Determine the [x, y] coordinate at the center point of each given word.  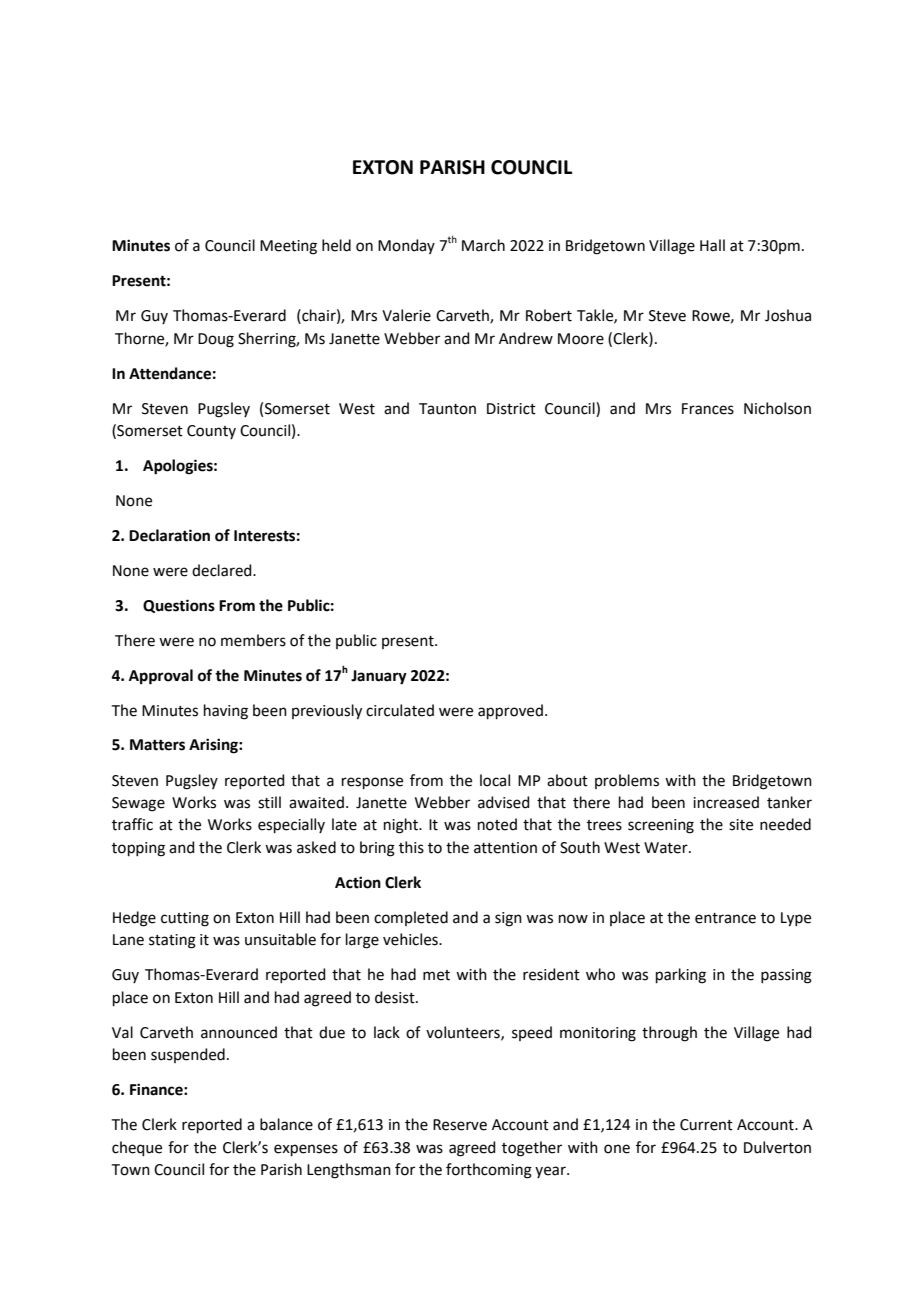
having [226, 712]
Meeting [288, 247]
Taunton [447, 409]
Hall [712, 245]
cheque [137, 1148]
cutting [185, 919]
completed [411, 918]
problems [627, 781]
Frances [708, 409]
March [483, 245]
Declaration [169, 535]
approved [510, 711]
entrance [725, 918]
